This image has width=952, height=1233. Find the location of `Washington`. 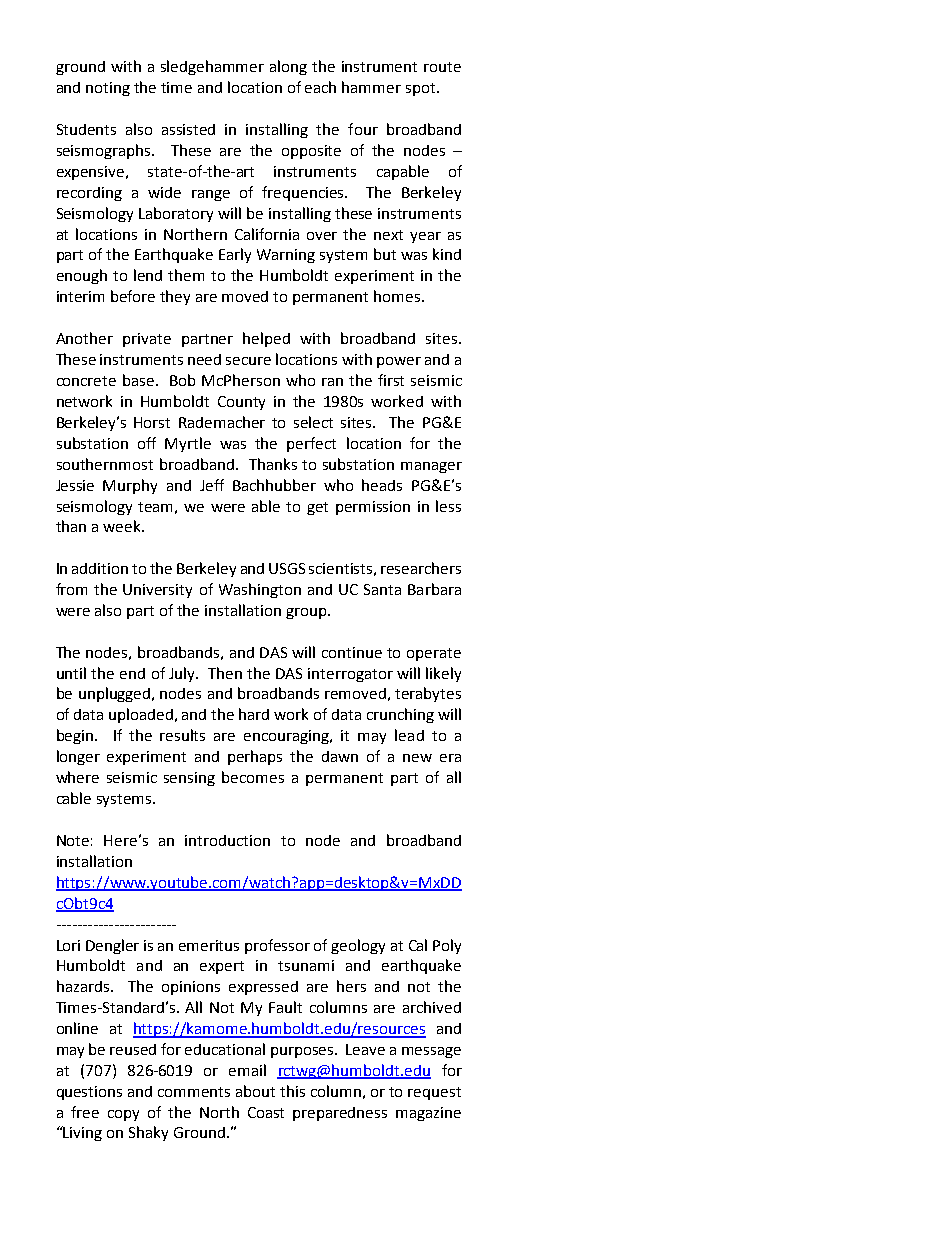

Washington is located at coordinates (260, 590).
